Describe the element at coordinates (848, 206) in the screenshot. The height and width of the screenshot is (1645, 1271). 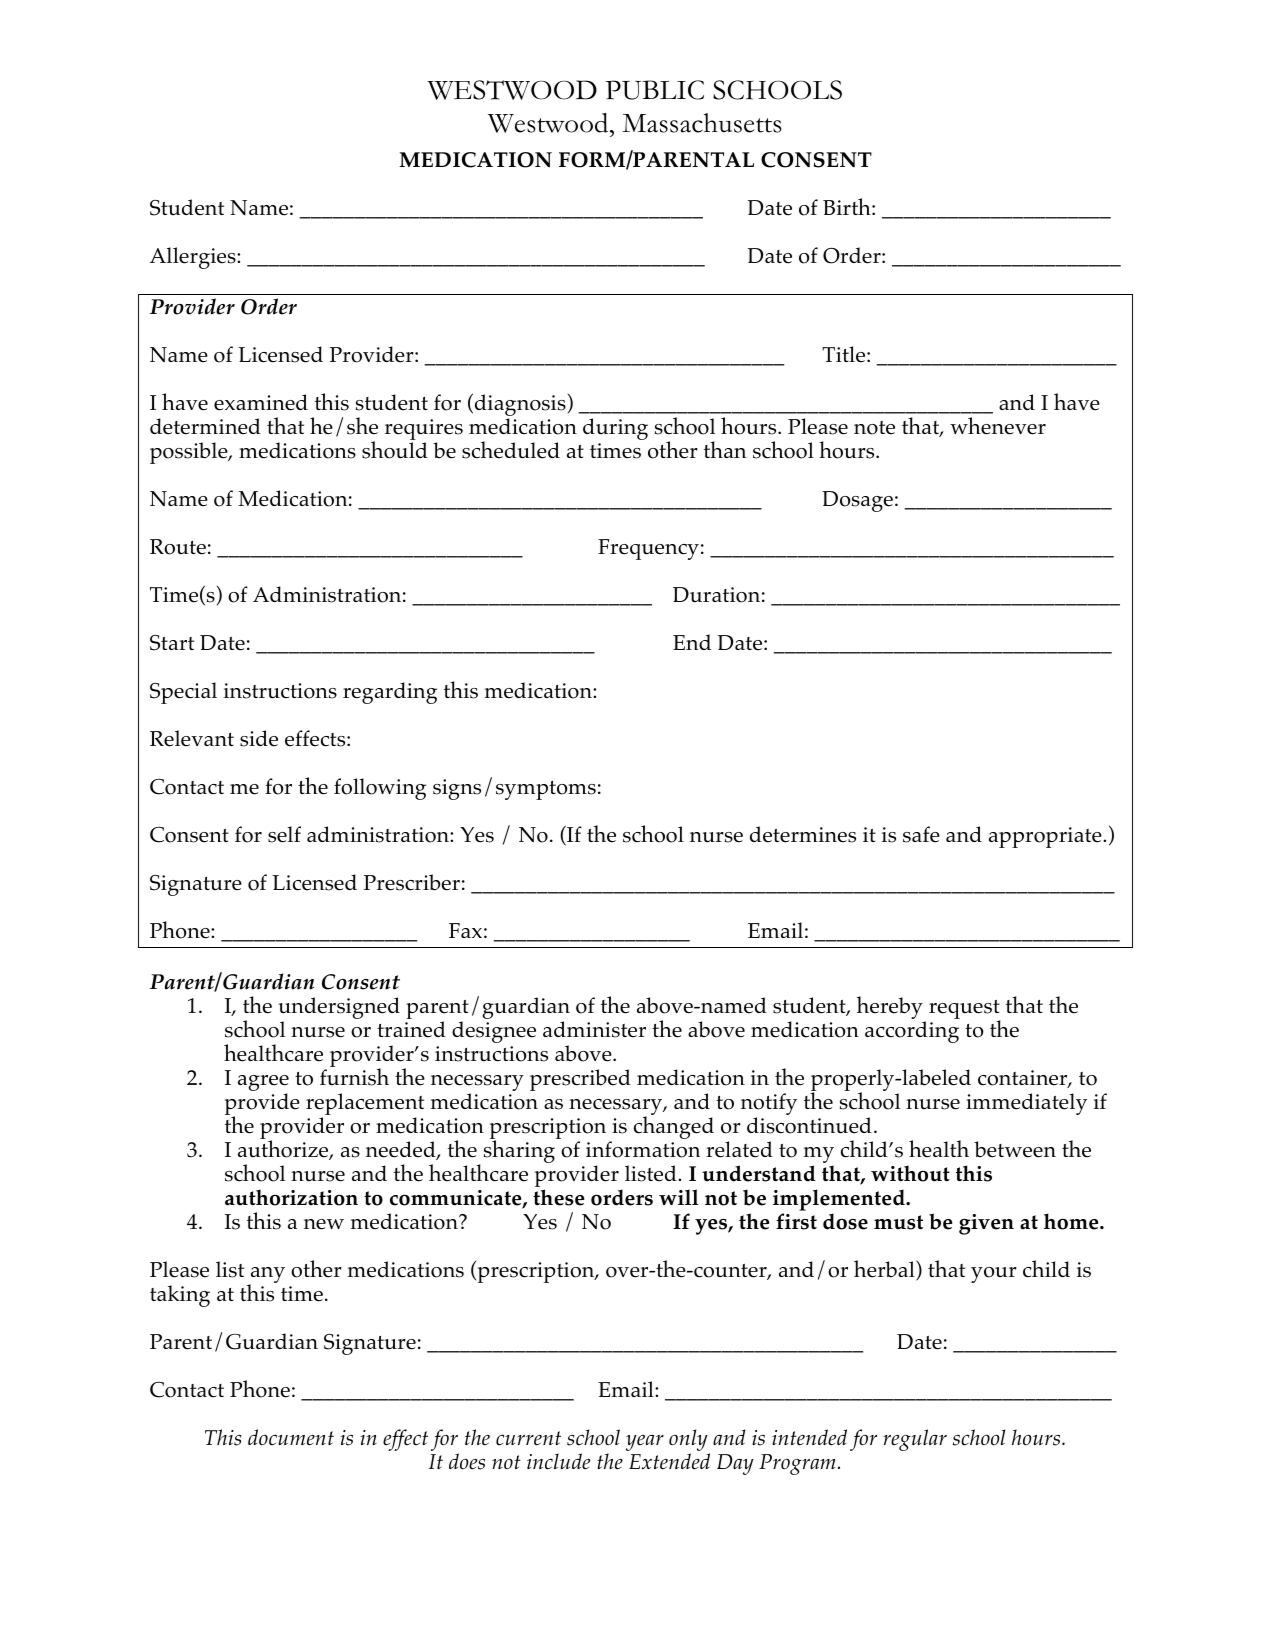
I see `Birth` at that location.
